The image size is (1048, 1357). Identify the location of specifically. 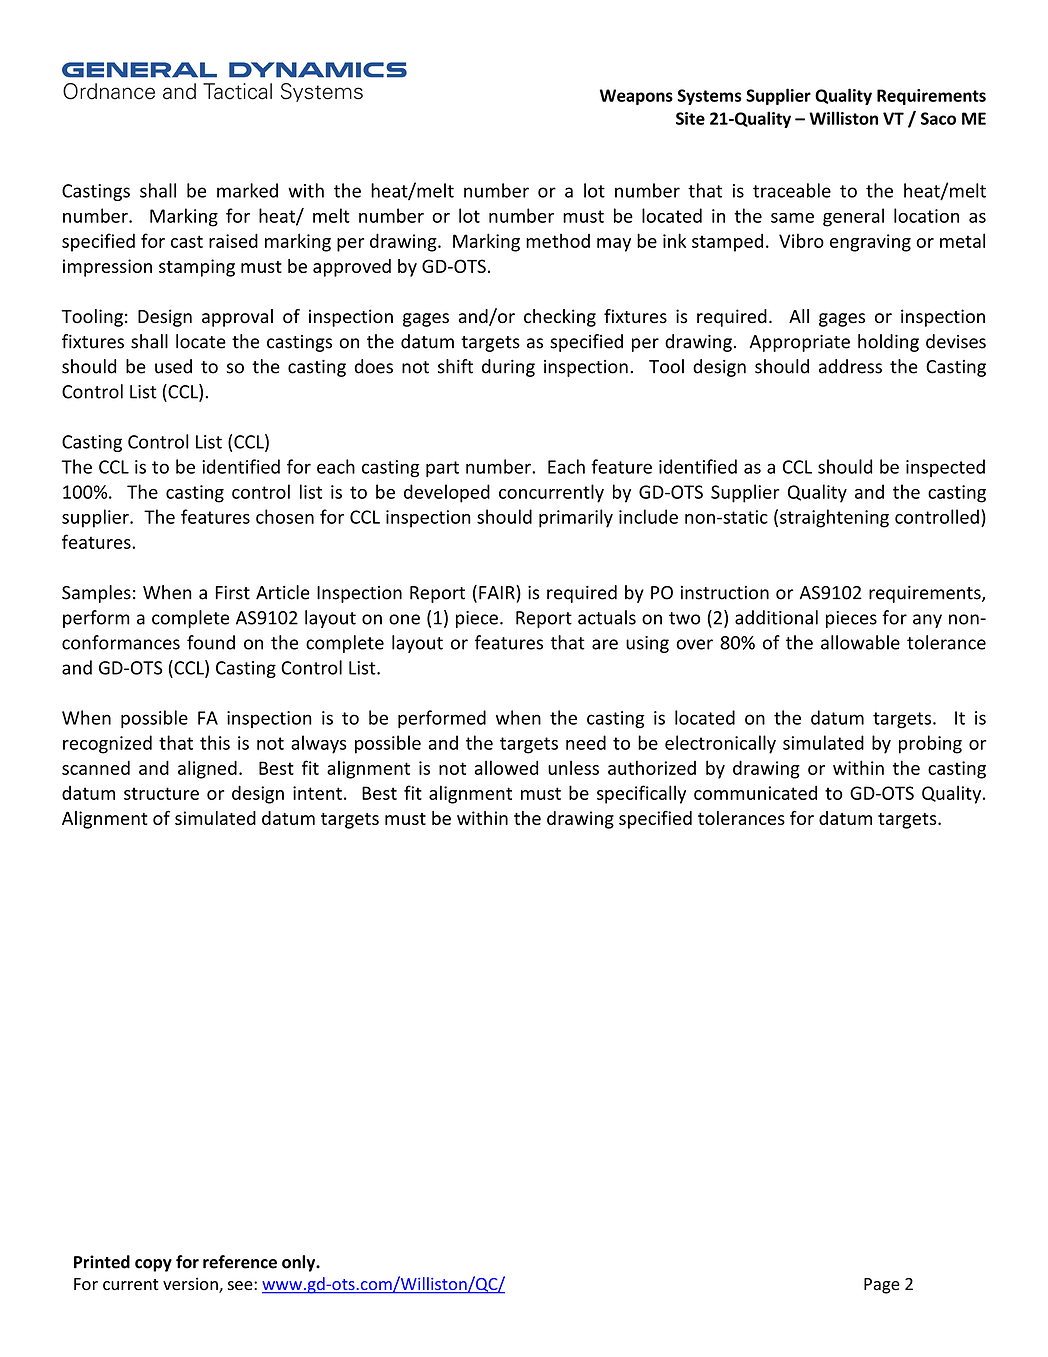
(641, 794).
